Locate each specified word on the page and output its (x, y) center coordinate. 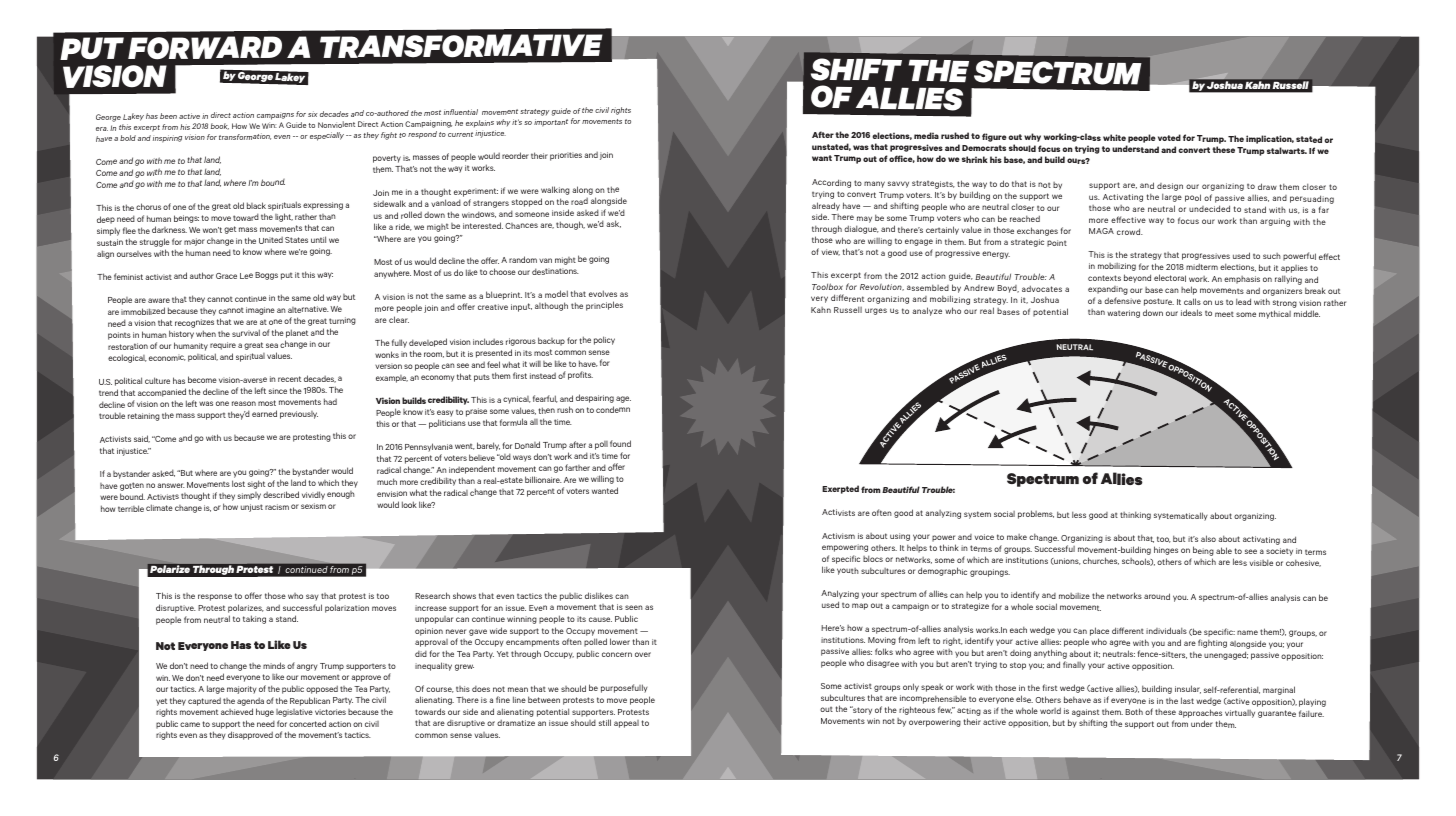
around (1157, 596)
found (620, 443)
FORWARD (205, 48)
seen (634, 607)
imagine (260, 311)
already (826, 206)
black (256, 205)
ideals (1191, 312)
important (551, 123)
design (1170, 187)
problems (1036, 514)
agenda (250, 701)
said (142, 439)
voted (1169, 137)
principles (604, 306)
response (215, 597)
